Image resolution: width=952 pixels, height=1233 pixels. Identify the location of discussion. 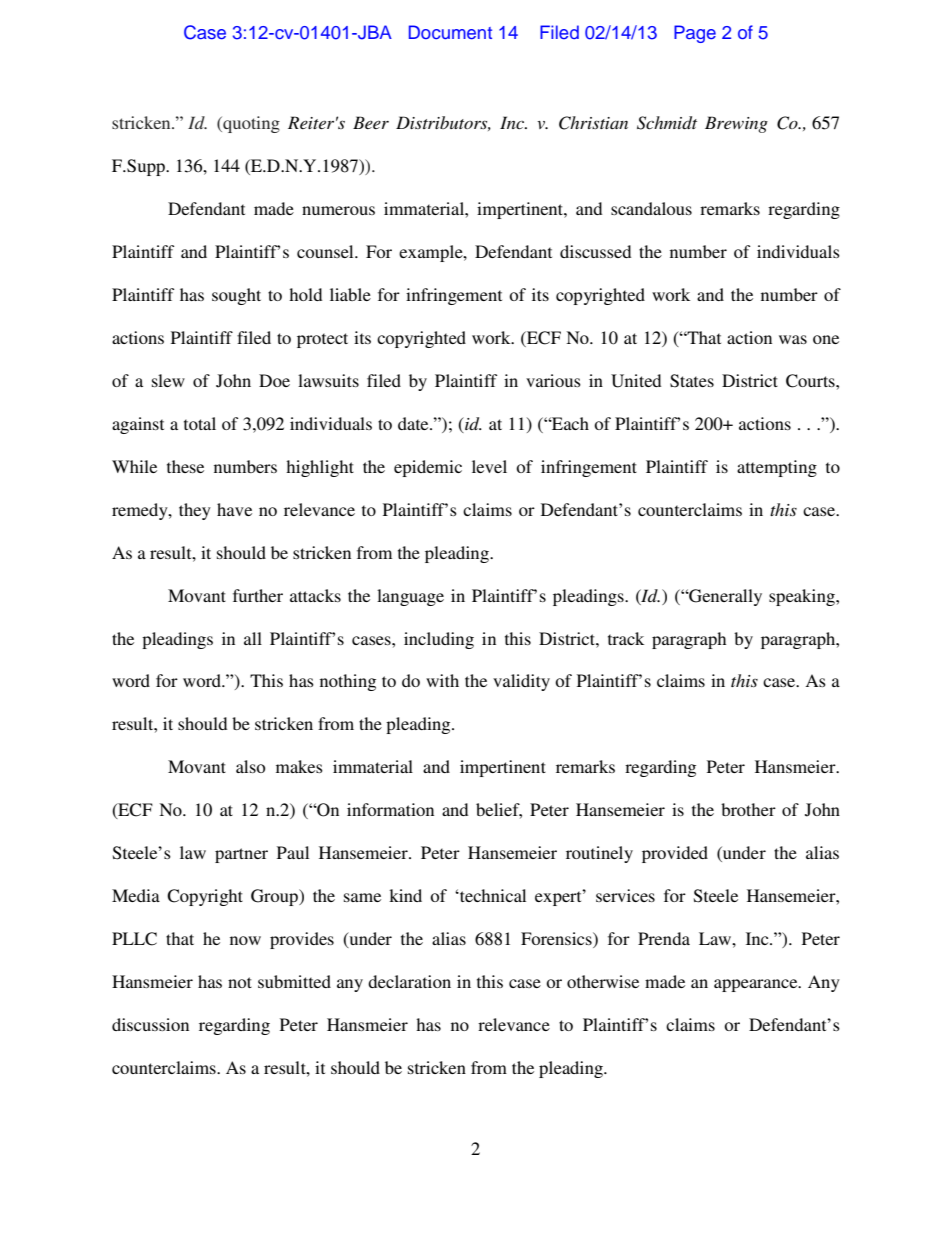
(150, 1024).
